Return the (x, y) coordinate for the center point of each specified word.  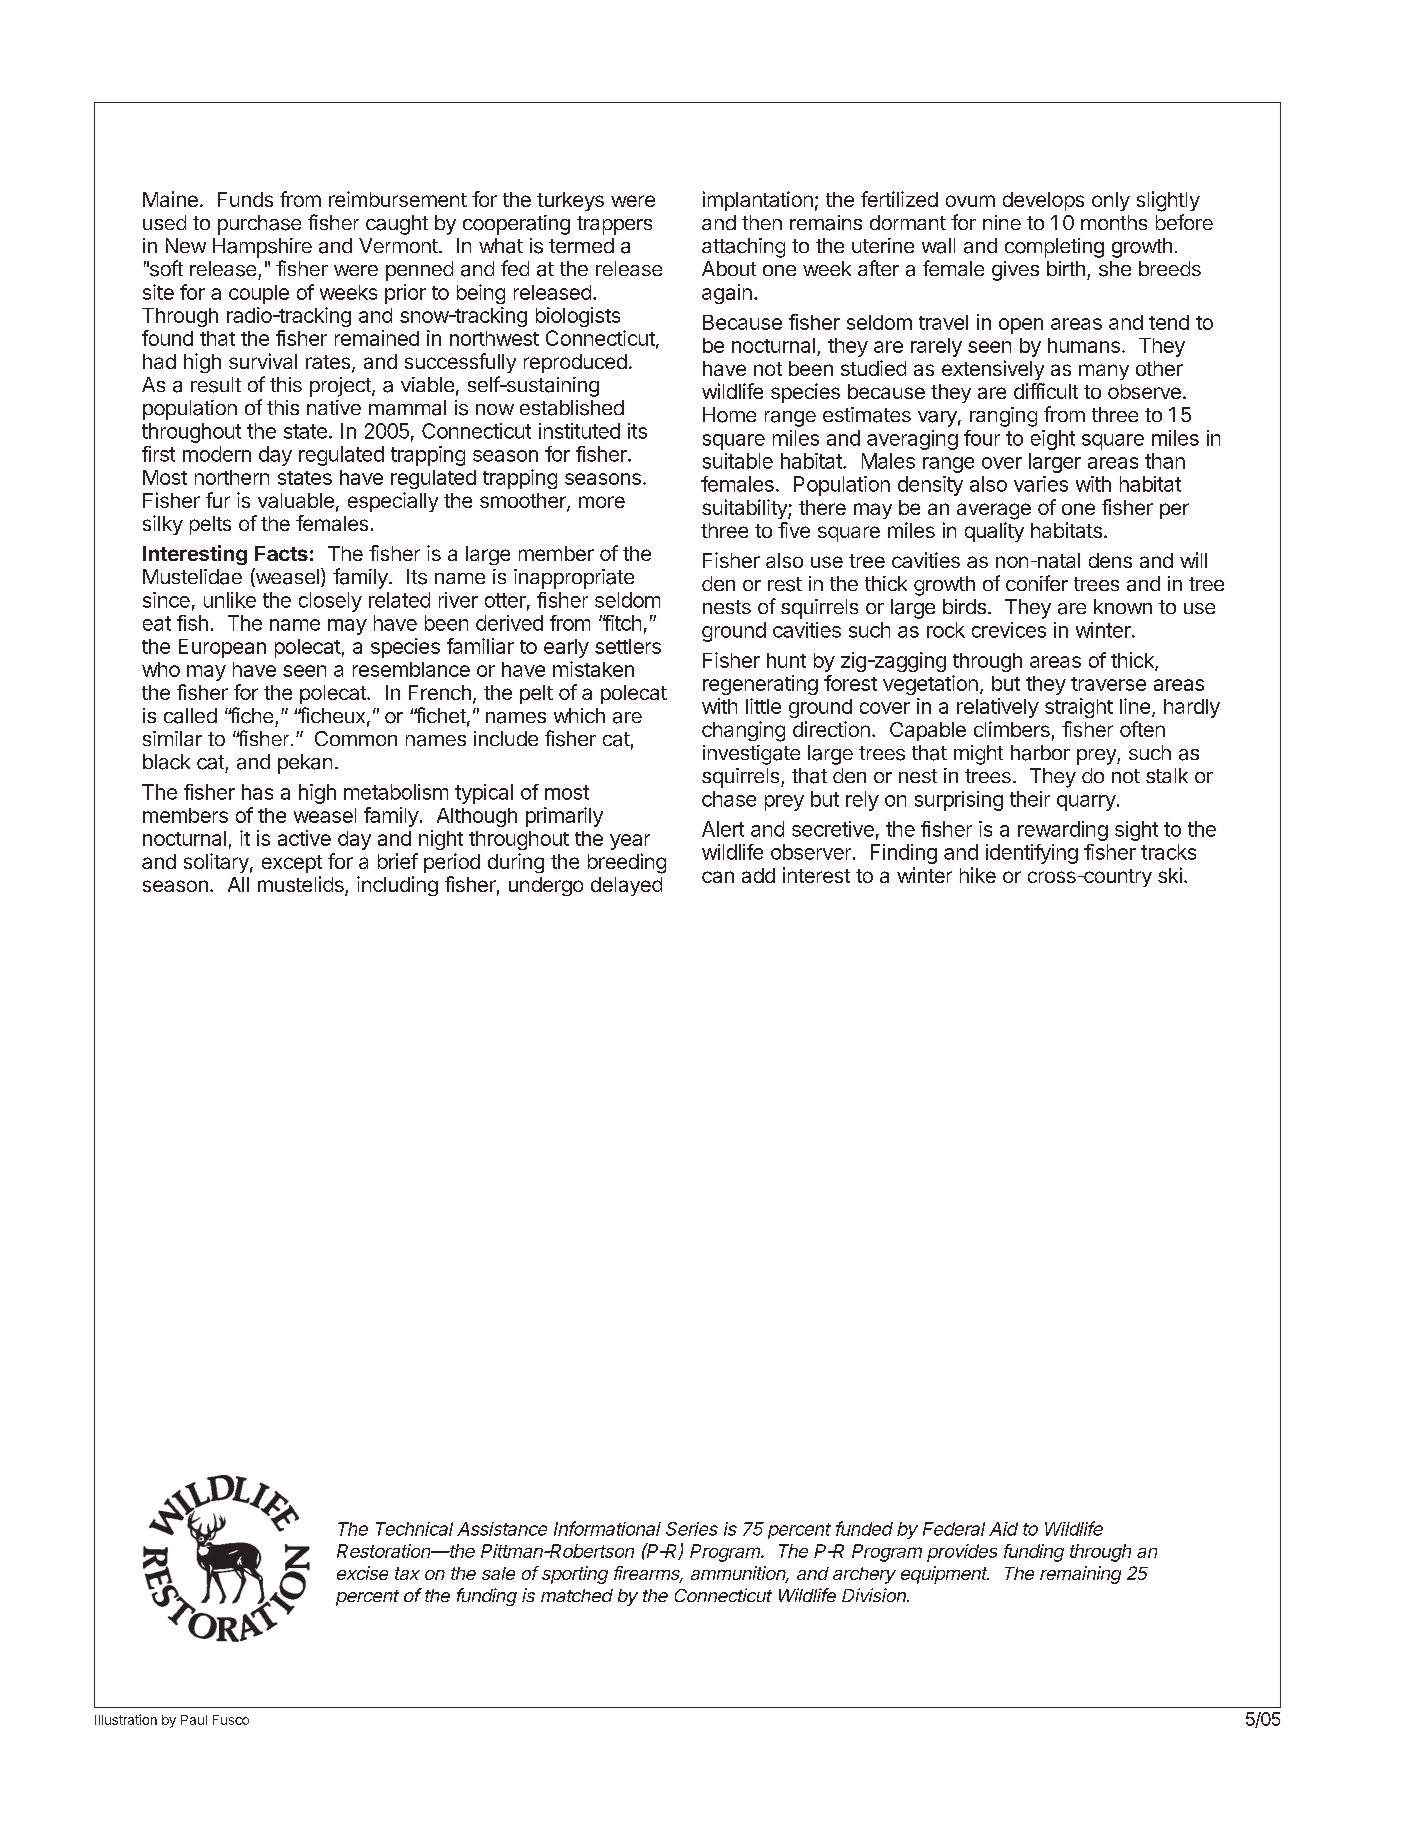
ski (1170, 875)
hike (978, 875)
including (397, 886)
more (602, 502)
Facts (281, 553)
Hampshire (262, 248)
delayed (626, 886)
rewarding (1063, 831)
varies (1041, 484)
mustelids (302, 885)
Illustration (126, 1719)
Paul (194, 1720)
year (630, 842)
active (304, 838)
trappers (614, 225)
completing (1054, 248)
